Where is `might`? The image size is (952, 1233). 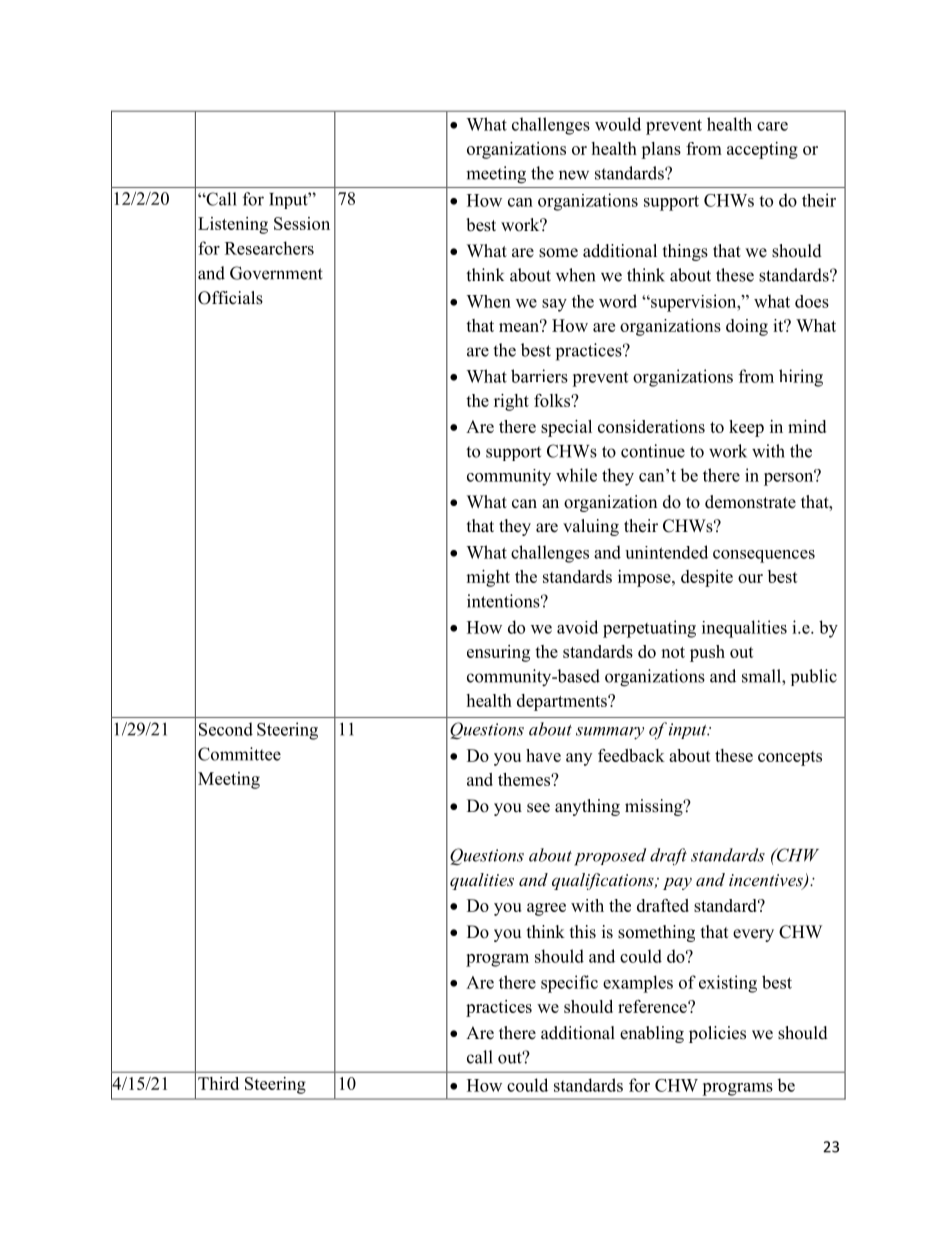 might is located at coordinates (488, 578).
